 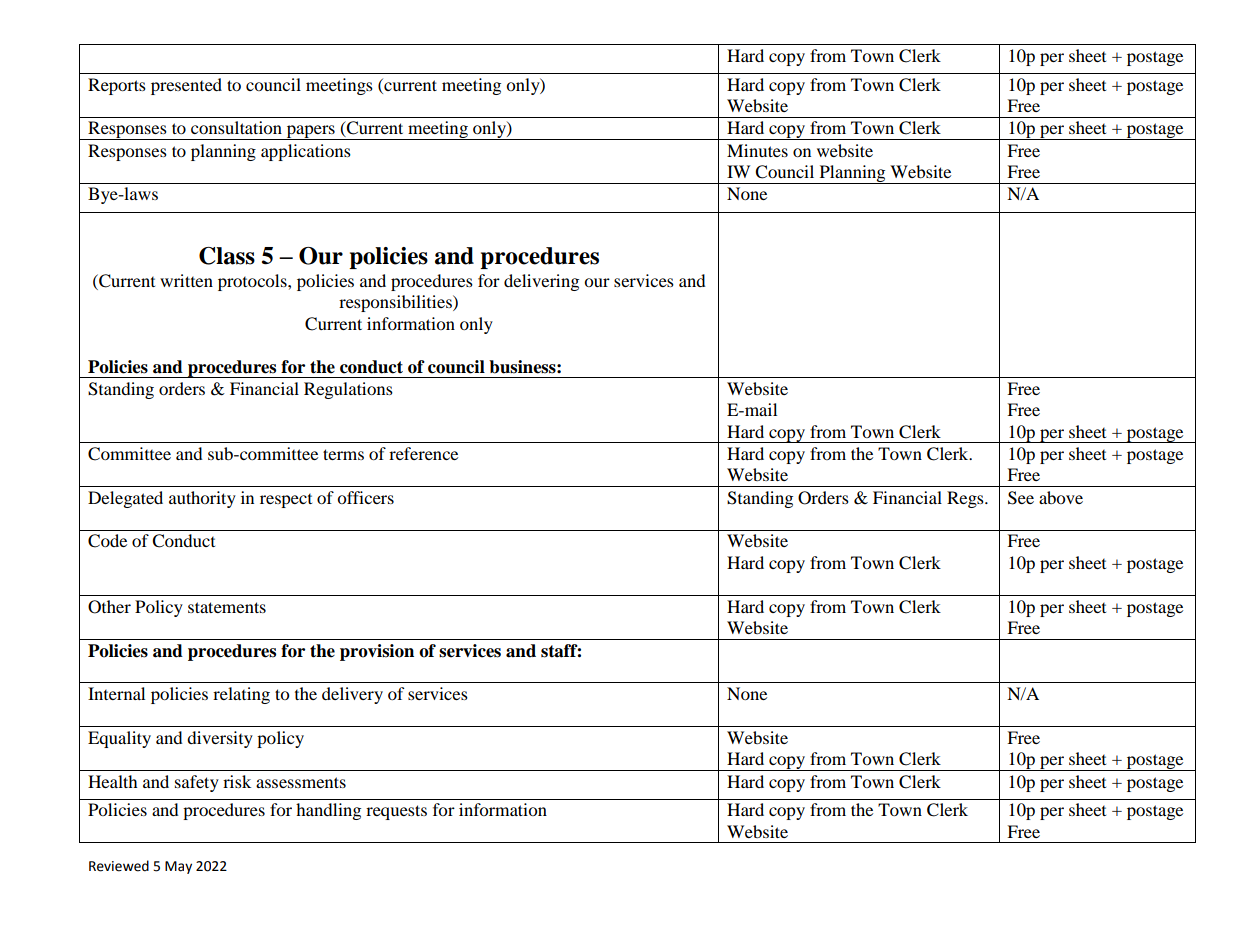 I want to click on May, so click(x=178, y=867).
